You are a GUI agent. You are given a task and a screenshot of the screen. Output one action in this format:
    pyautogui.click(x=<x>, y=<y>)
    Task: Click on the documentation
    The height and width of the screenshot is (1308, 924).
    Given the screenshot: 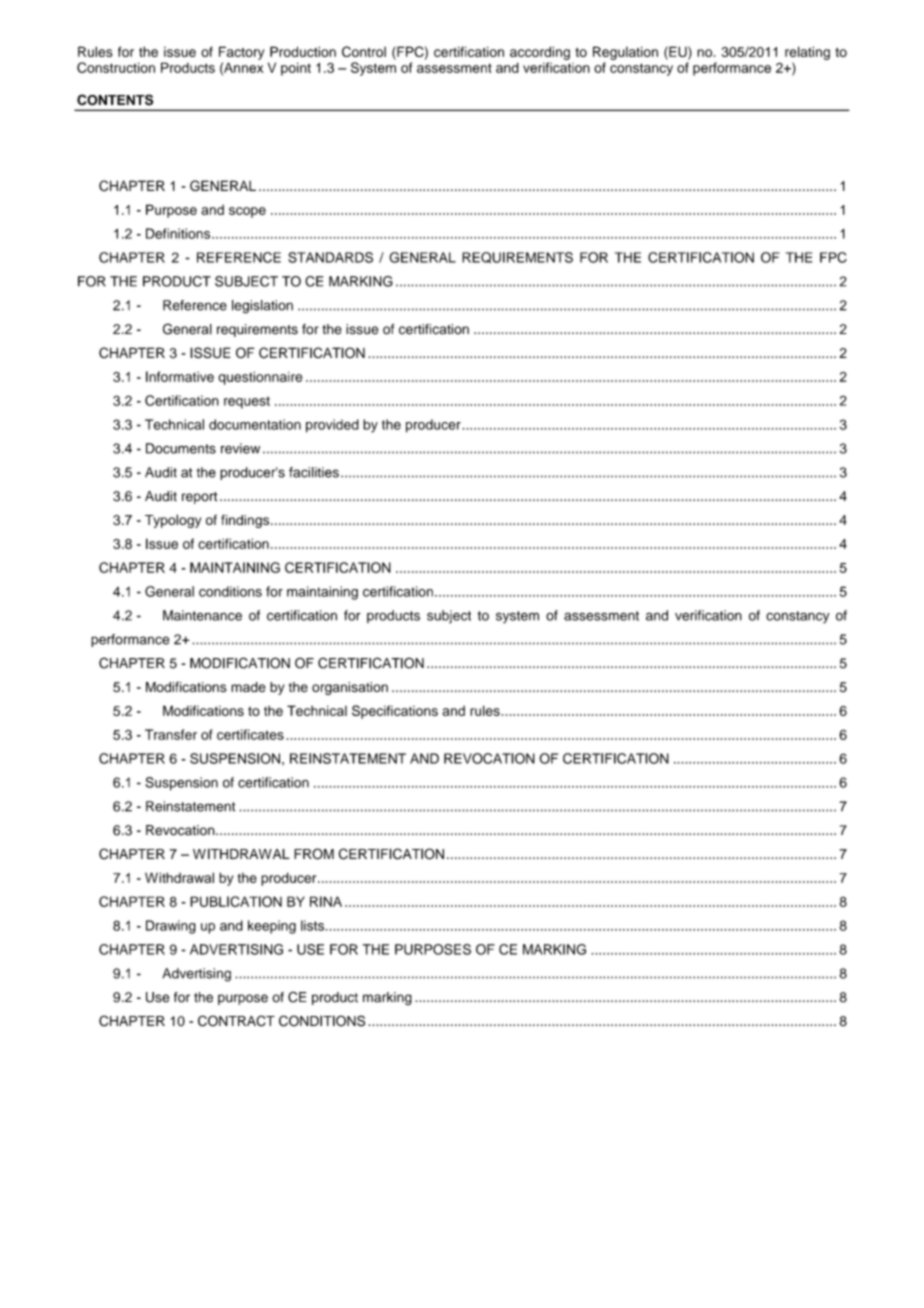 What is the action you would take?
    pyautogui.click(x=255, y=424)
